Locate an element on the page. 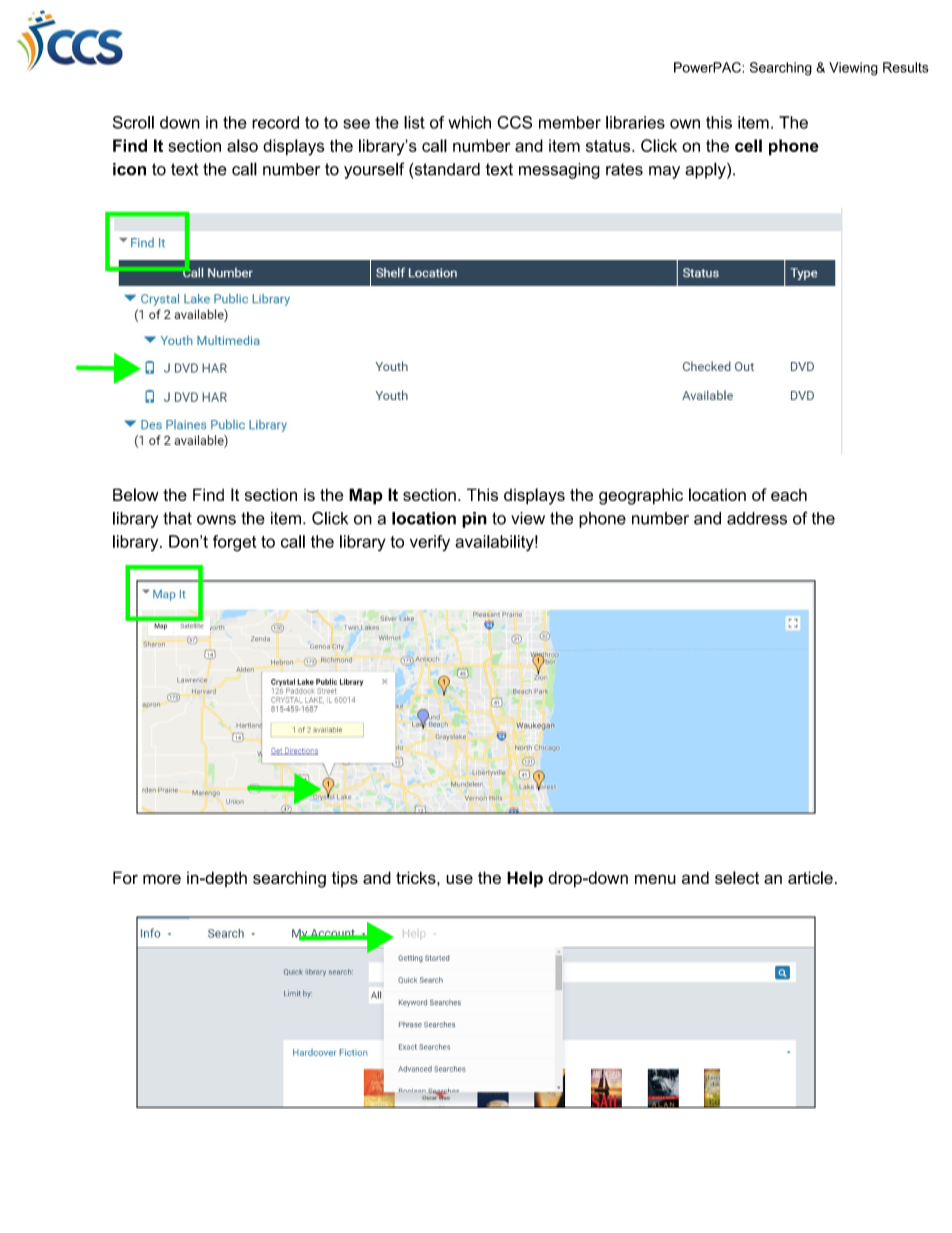 The height and width of the image is (1233, 952). address is located at coordinates (757, 518).
